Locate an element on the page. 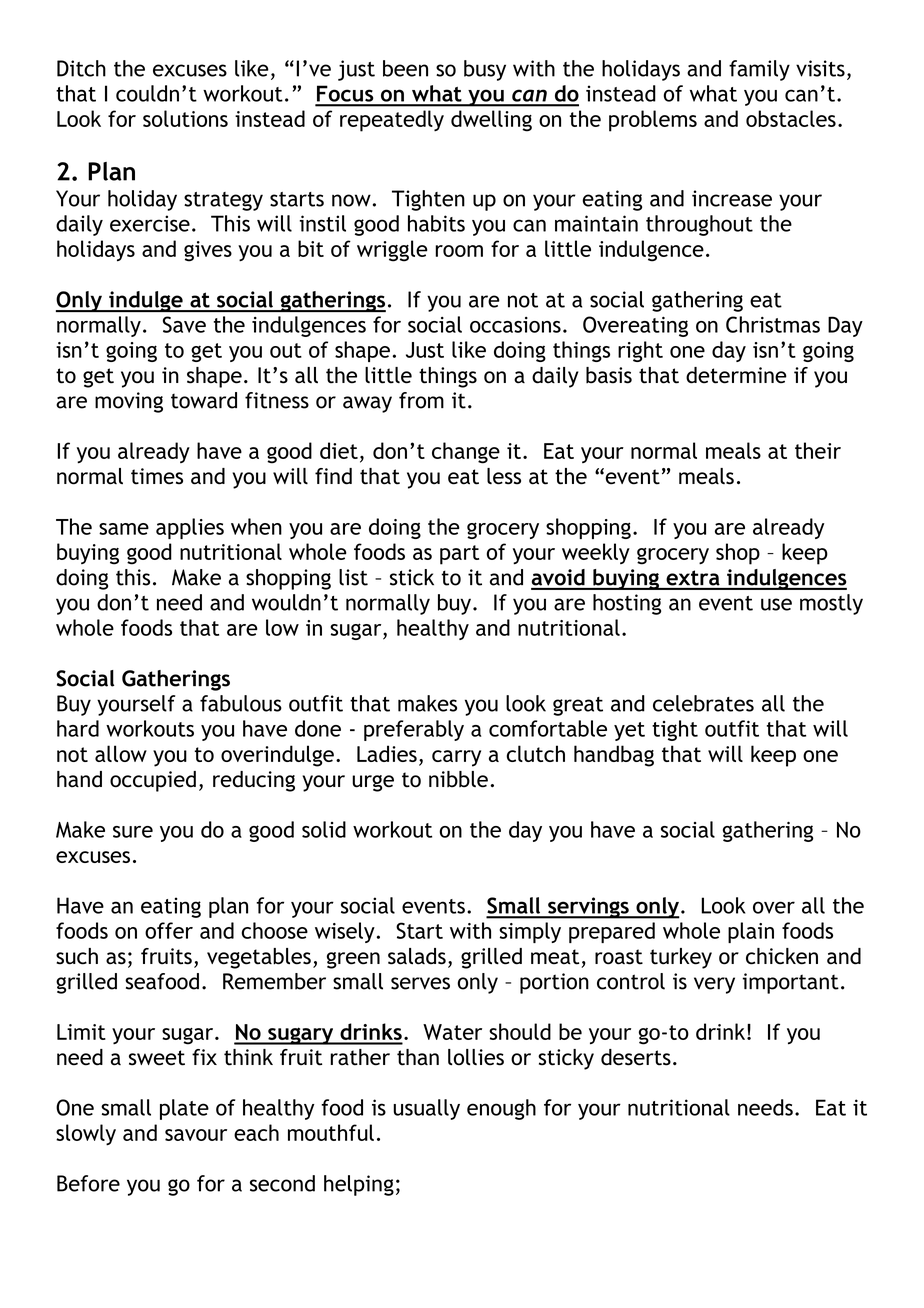  occupied is located at coordinates (153, 781).
